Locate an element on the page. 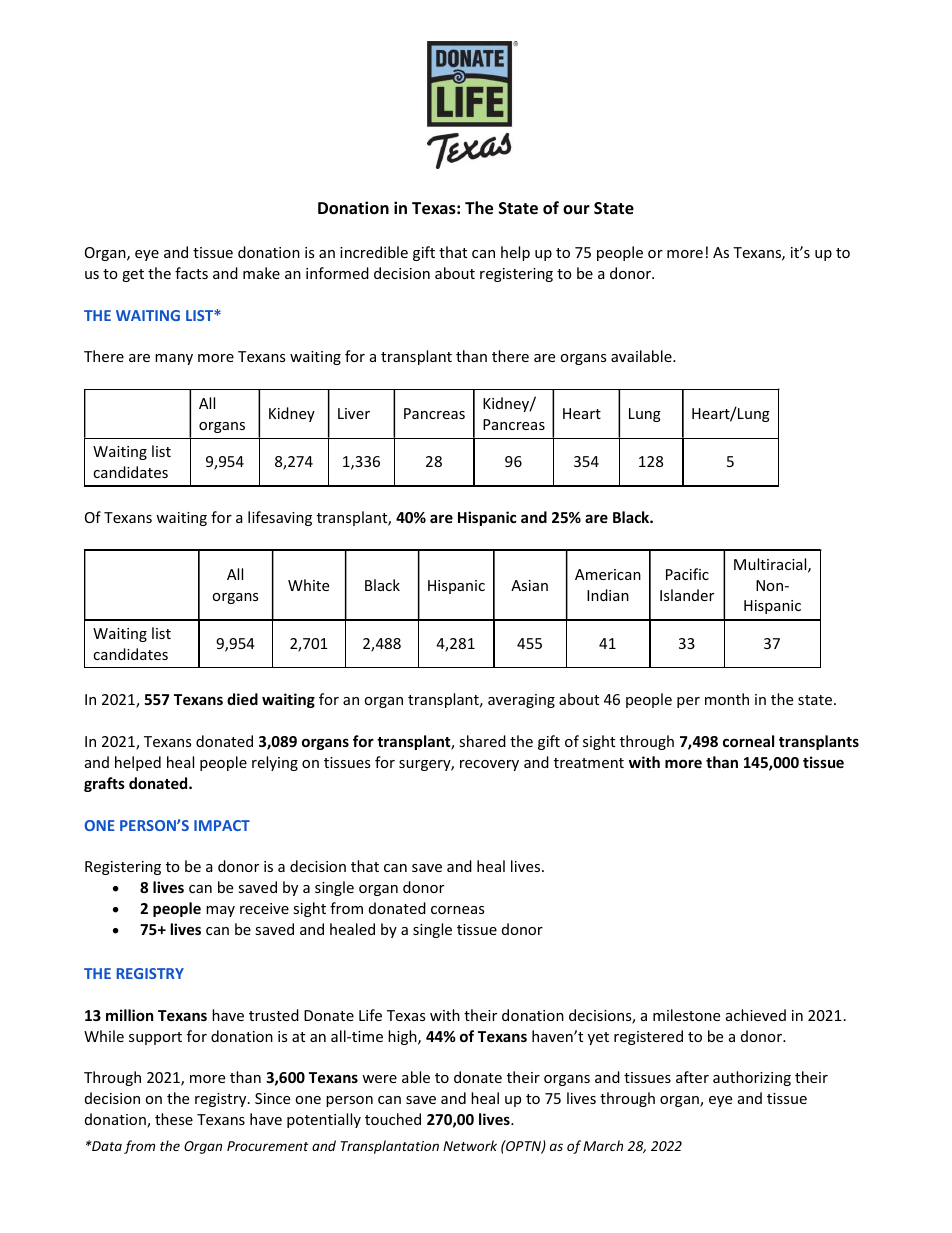  touched is located at coordinates (393, 1119).
